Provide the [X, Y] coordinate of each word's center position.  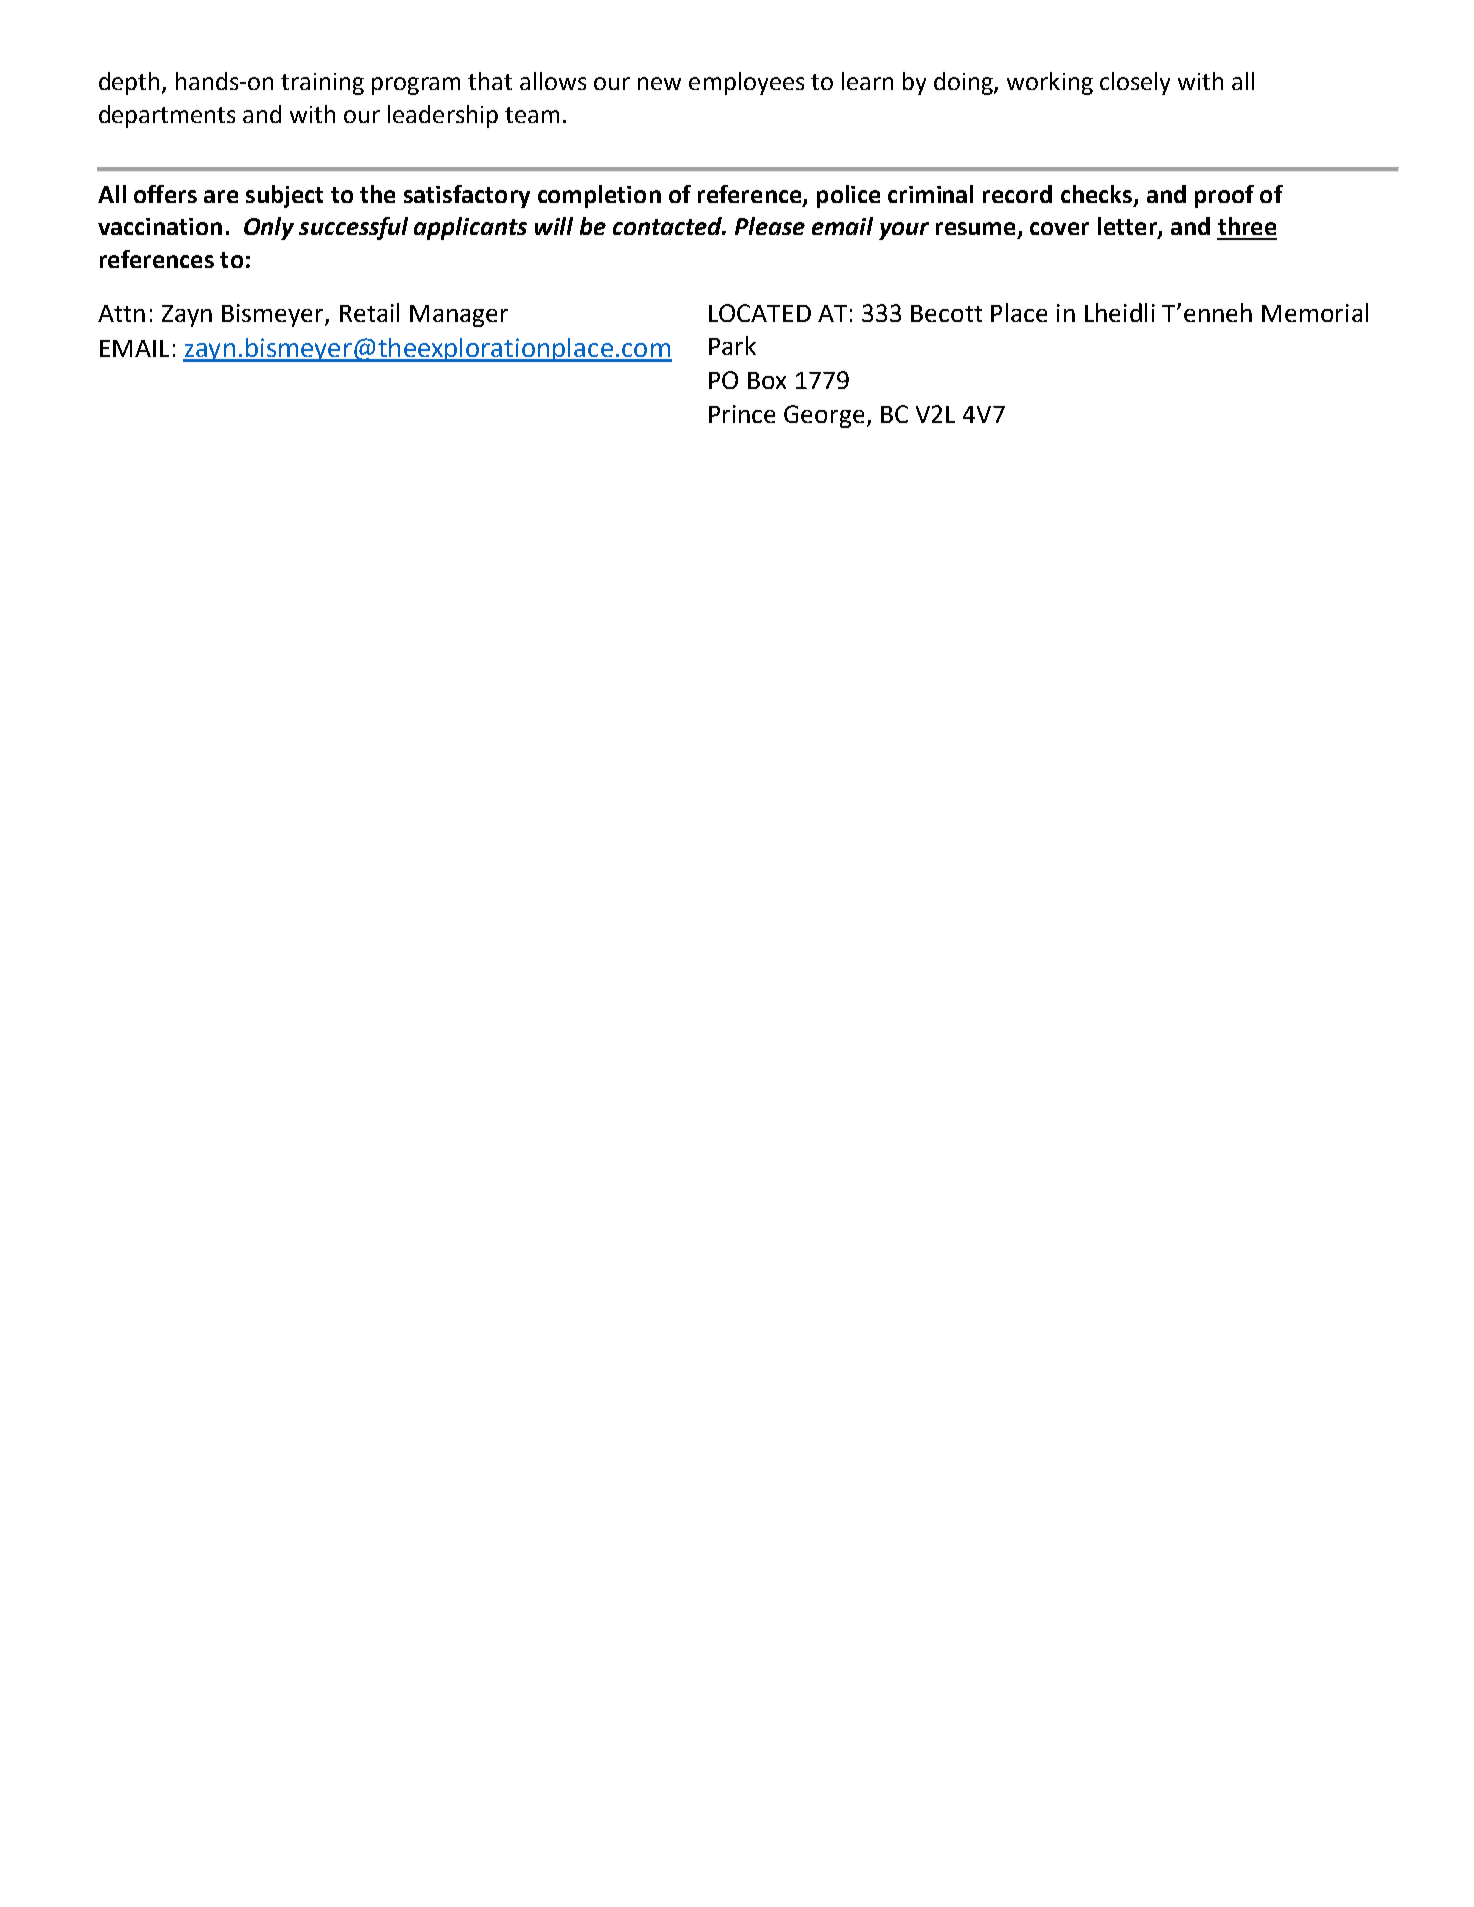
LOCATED [760, 313]
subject [284, 196]
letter [1128, 227]
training [322, 84]
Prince [742, 414]
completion [599, 196]
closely [1135, 83]
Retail [369, 312]
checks [1096, 194]
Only [269, 228]
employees [746, 83]
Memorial [1315, 312]
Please [770, 226]
